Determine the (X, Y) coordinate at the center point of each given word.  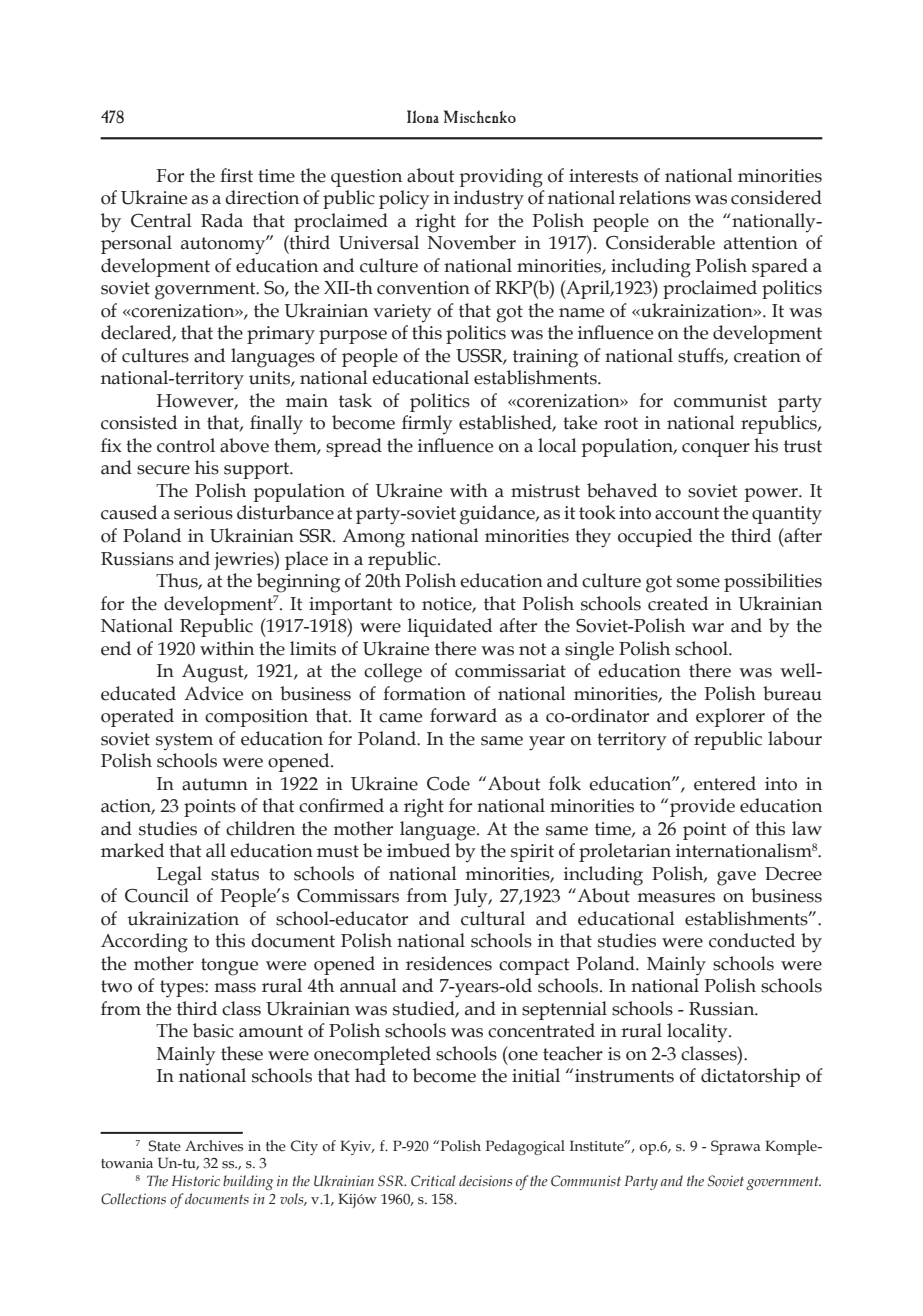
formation (424, 693)
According (144, 943)
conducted (752, 940)
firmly (427, 424)
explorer (730, 717)
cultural (493, 918)
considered (776, 197)
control (186, 445)
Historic (196, 1181)
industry (489, 200)
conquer (716, 450)
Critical (433, 1181)
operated (137, 717)
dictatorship (750, 1077)
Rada (222, 220)
